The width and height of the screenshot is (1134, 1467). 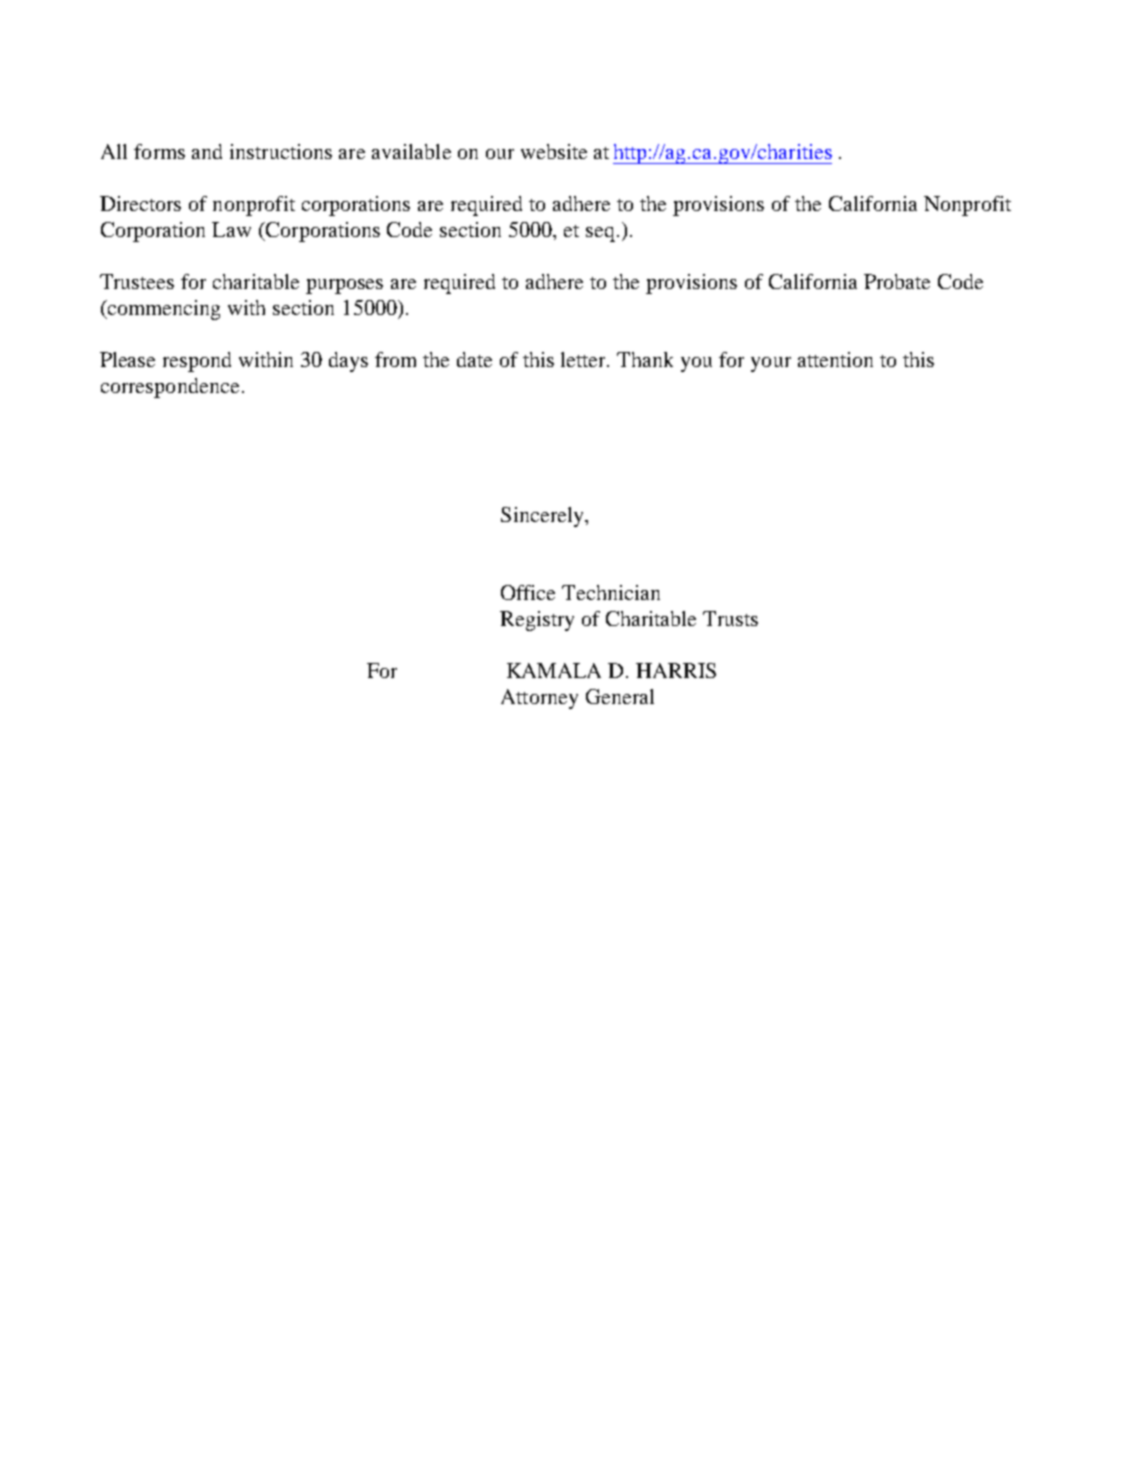 What do you see at coordinates (600, 234) in the screenshot?
I see `seq` at bounding box center [600, 234].
